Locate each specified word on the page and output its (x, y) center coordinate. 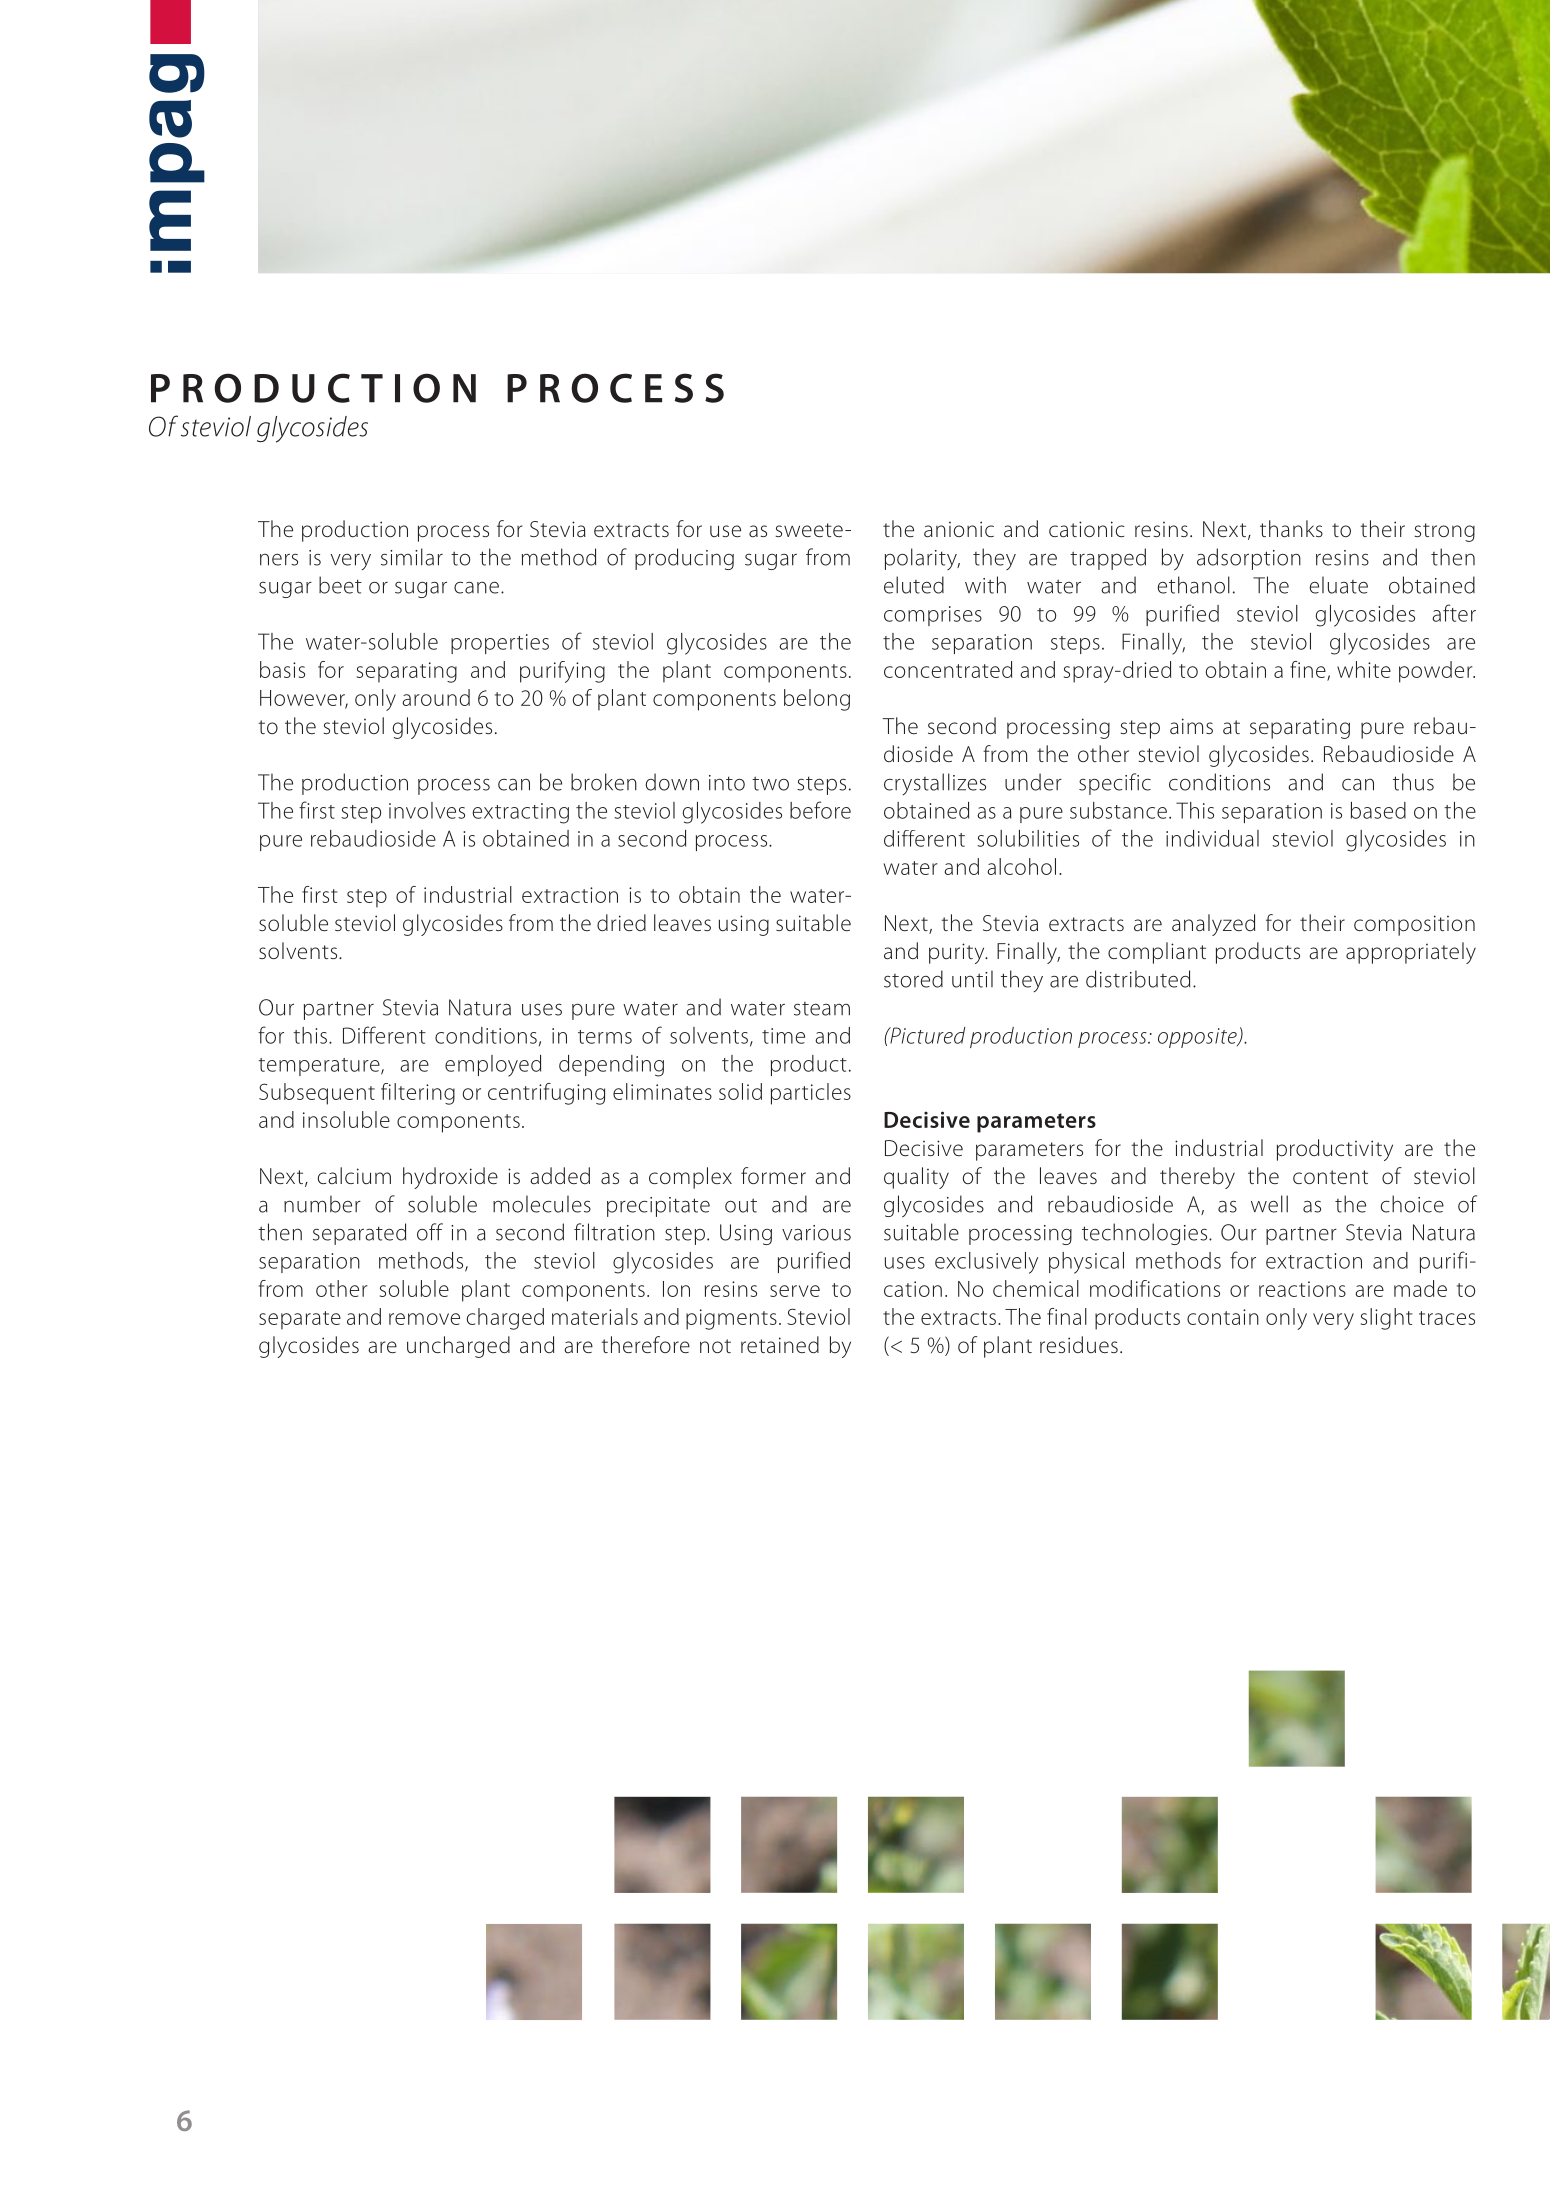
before (820, 810)
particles (811, 1094)
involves (427, 810)
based (1378, 810)
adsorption (1249, 559)
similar (412, 557)
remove (424, 1319)
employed (493, 1066)
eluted (914, 585)
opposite (1198, 1038)
